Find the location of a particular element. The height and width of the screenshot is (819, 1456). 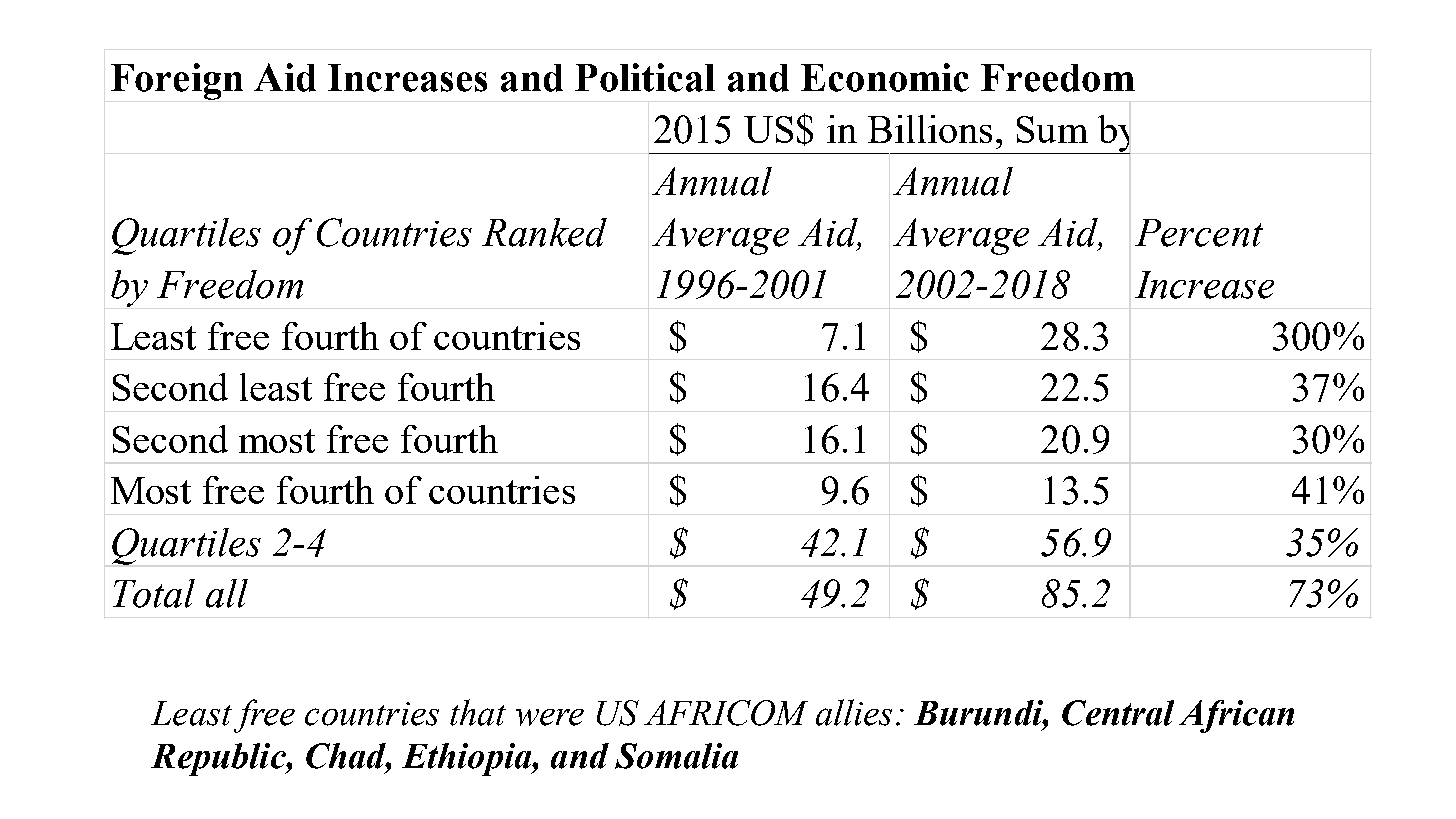

Percent is located at coordinates (1199, 233).
